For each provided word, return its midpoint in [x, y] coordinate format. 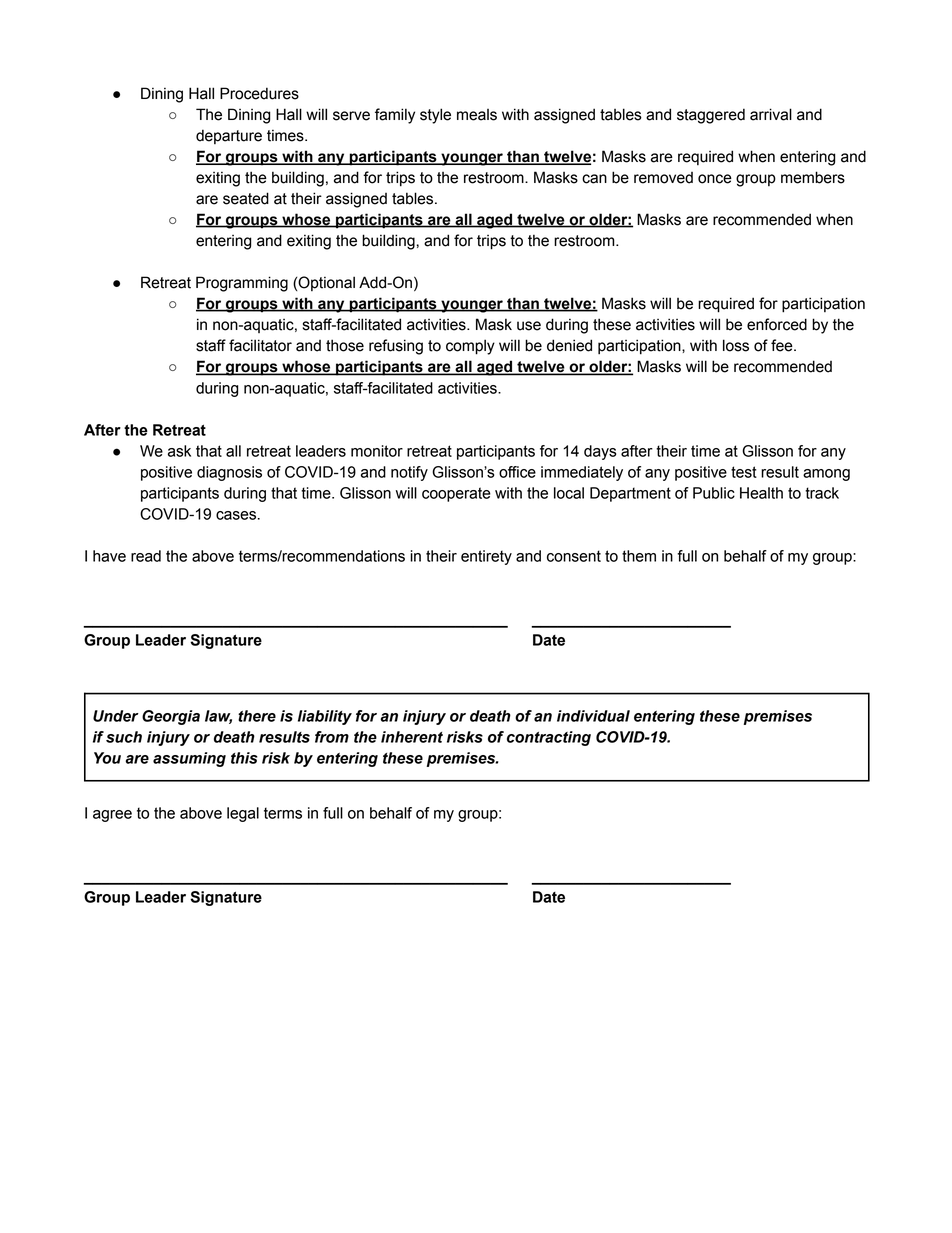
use [529, 326]
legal [243, 814]
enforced [777, 324]
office [517, 472]
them [639, 556]
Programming [242, 284]
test [744, 472]
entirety [486, 557]
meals [477, 115]
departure [229, 136]
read [146, 556]
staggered [711, 116]
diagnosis [229, 473]
